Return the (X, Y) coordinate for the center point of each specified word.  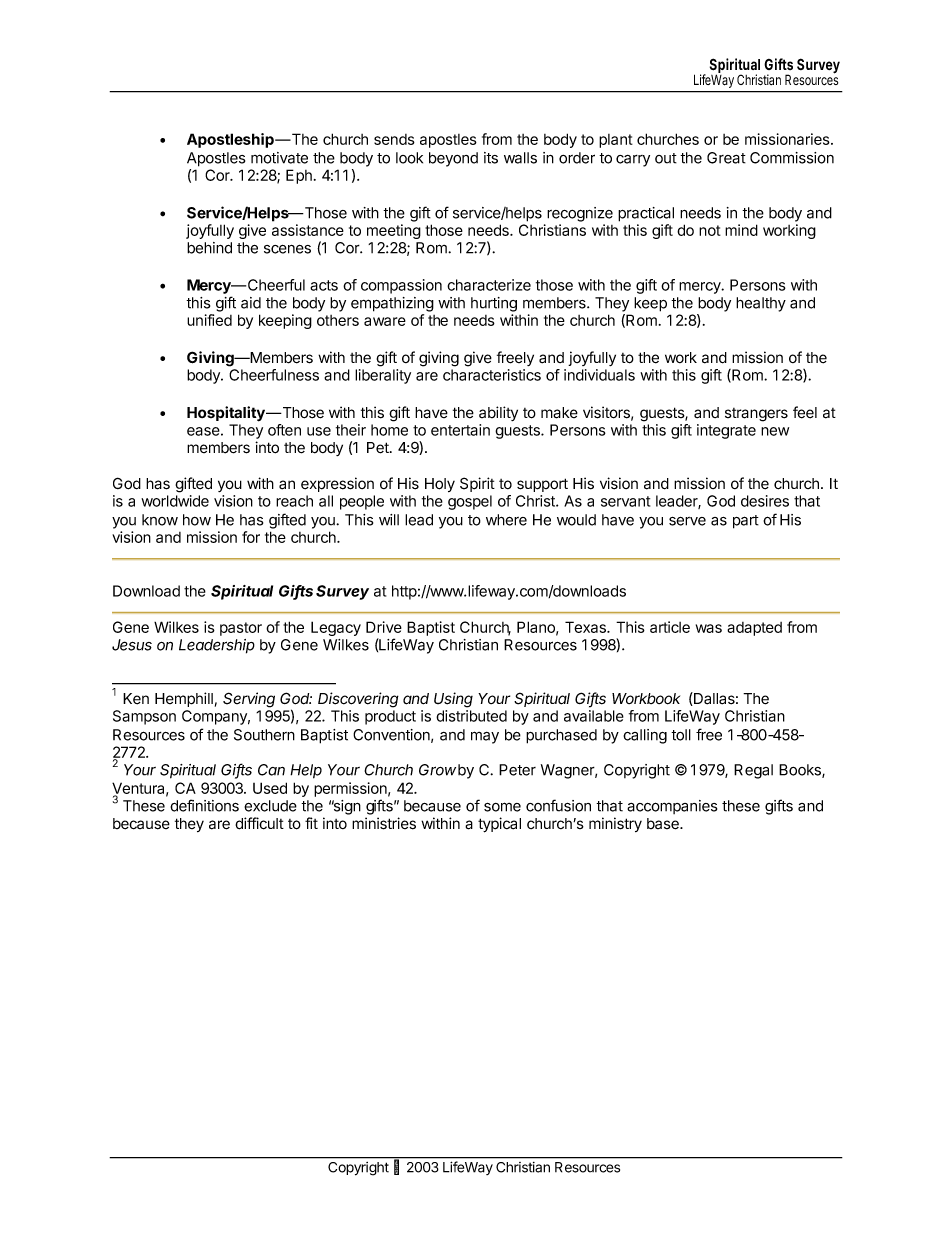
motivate (279, 158)
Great (726, 158)
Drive (384, 627)
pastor (241, 629)
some (502, 807)
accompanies (672, 807)
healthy (761, 304)
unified (209, 320)
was (709, 628)
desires (765, 501)
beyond (453, 159)
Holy (440, 485)
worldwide (175, 501)
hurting (494, 304)
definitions (204, 805)
